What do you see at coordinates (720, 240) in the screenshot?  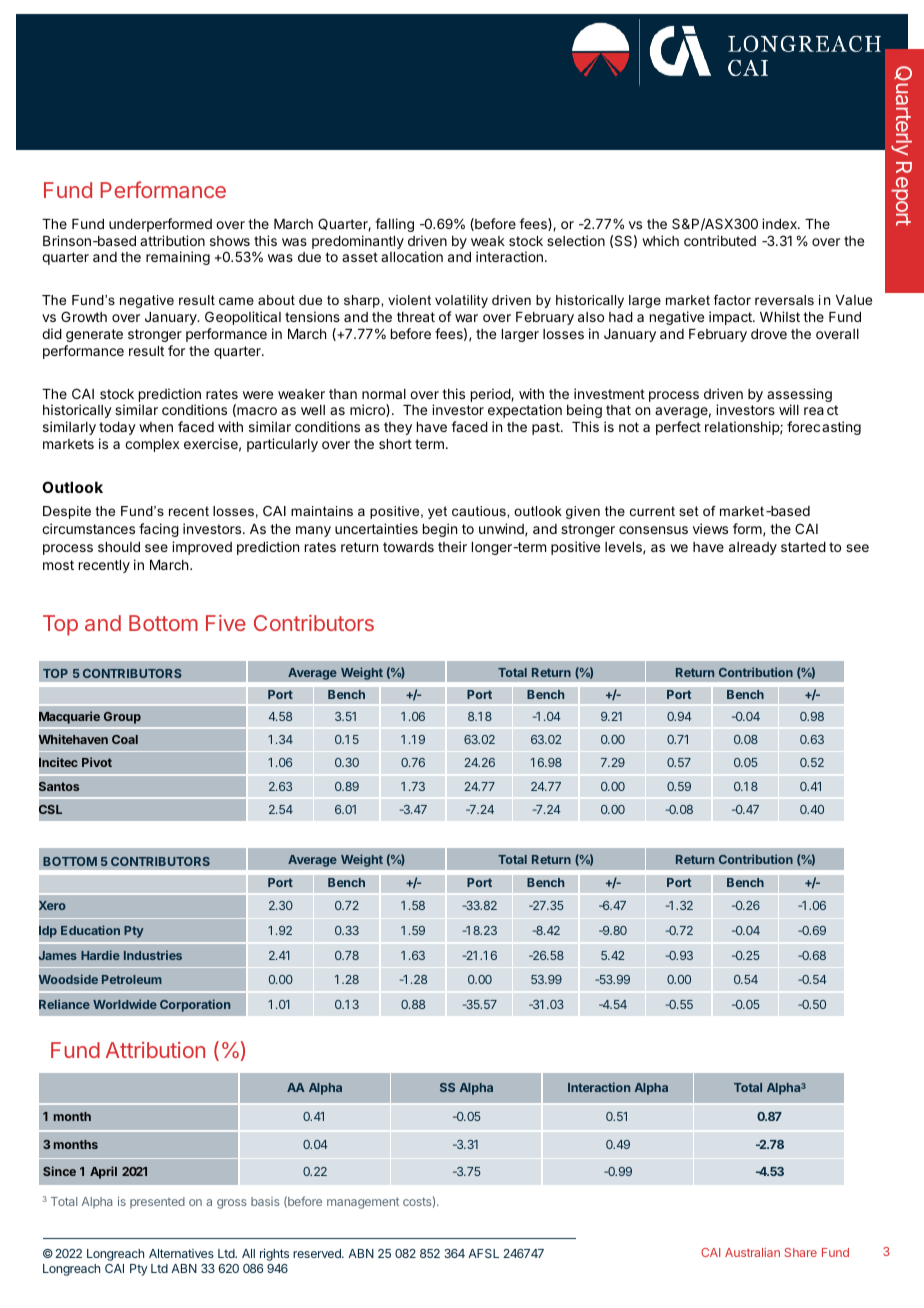 I see `contributed` at bounding box center [720, 240].
